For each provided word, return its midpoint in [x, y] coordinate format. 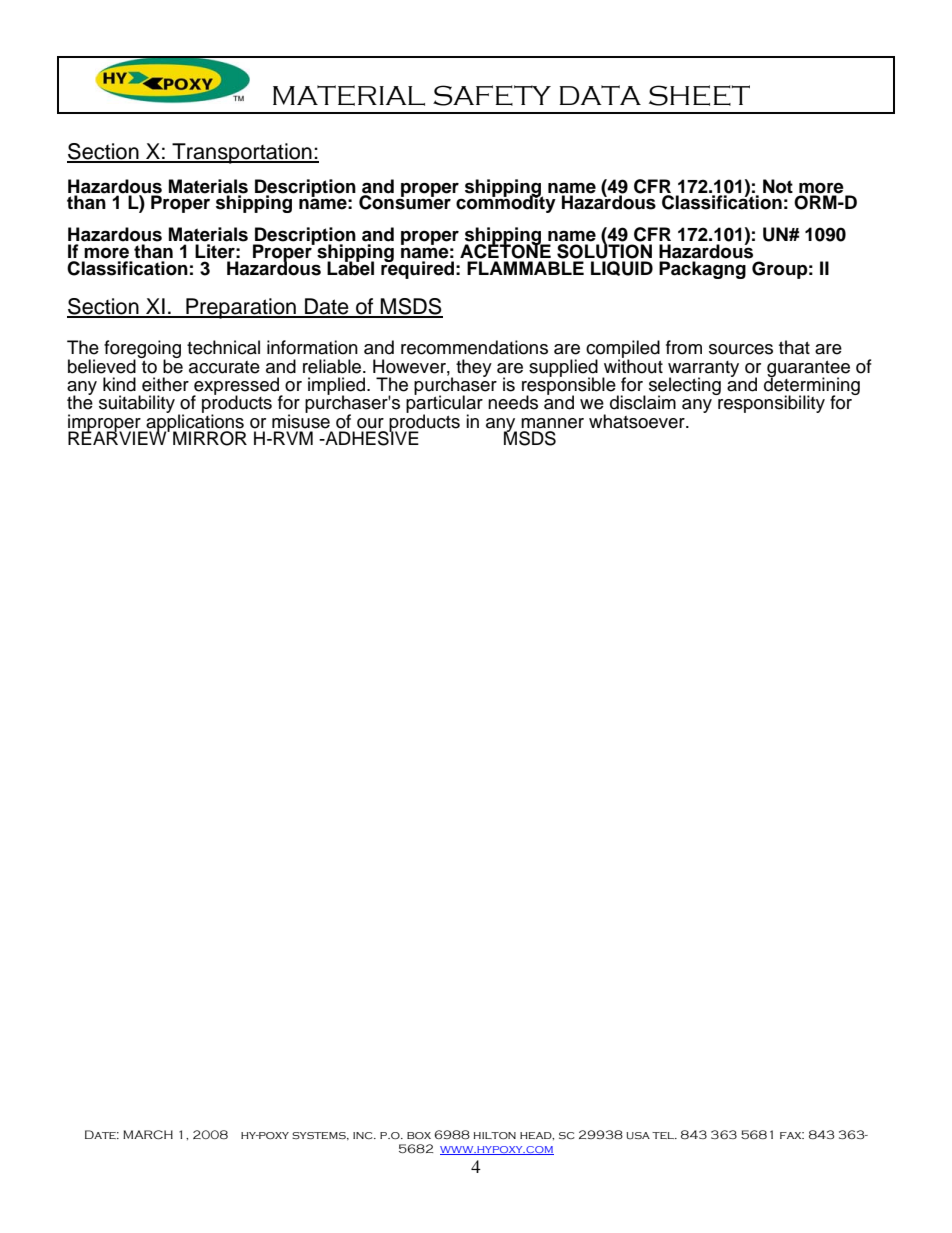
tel [664, 1135]
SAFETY [492, 95]
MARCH [148, 1134]
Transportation [242, 153]
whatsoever [638, 421]
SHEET [699, 95]
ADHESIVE [371, 437]
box [419, 1135]
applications [195, 423]
